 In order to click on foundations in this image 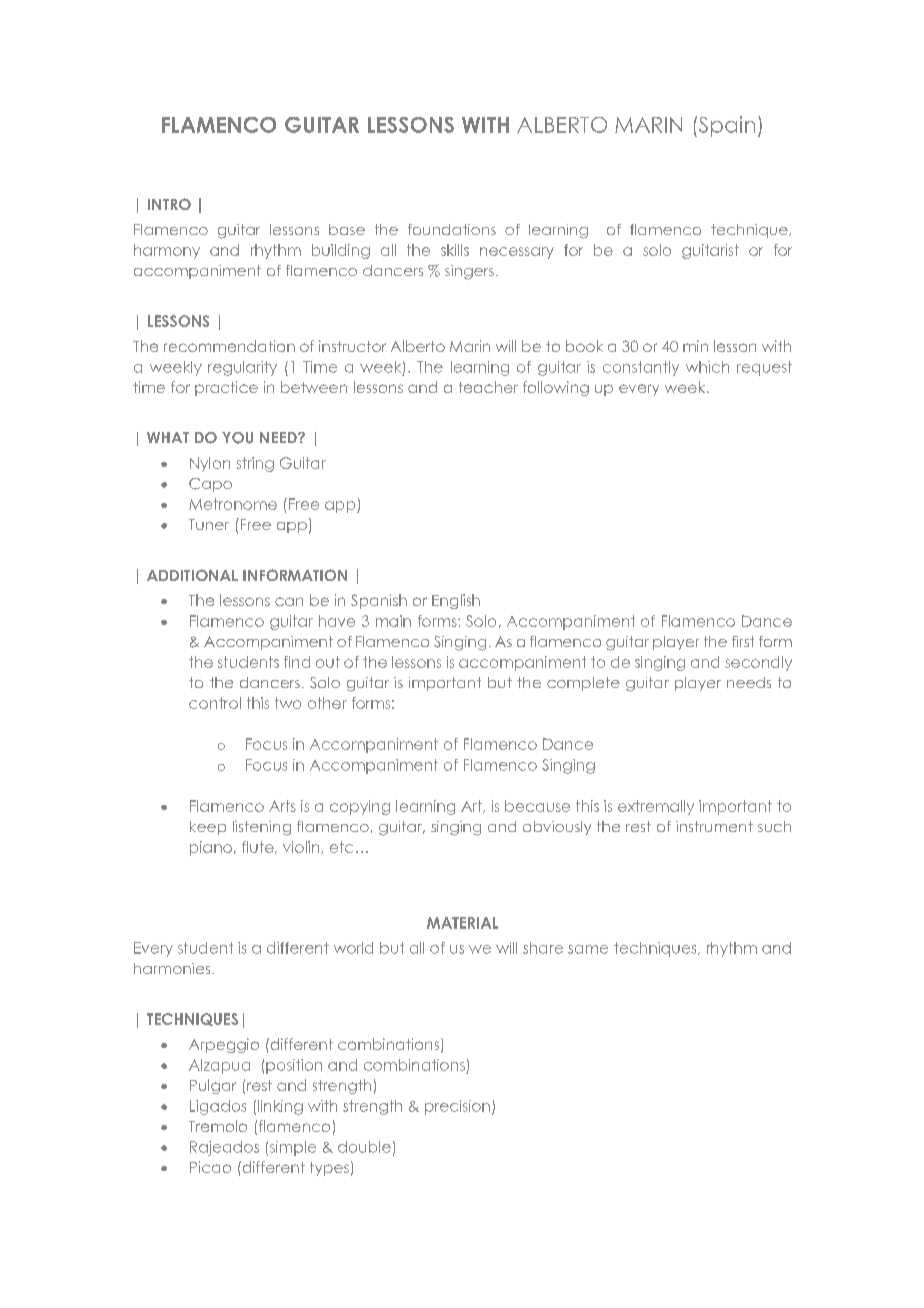, I will do `click(452, 229)`.
